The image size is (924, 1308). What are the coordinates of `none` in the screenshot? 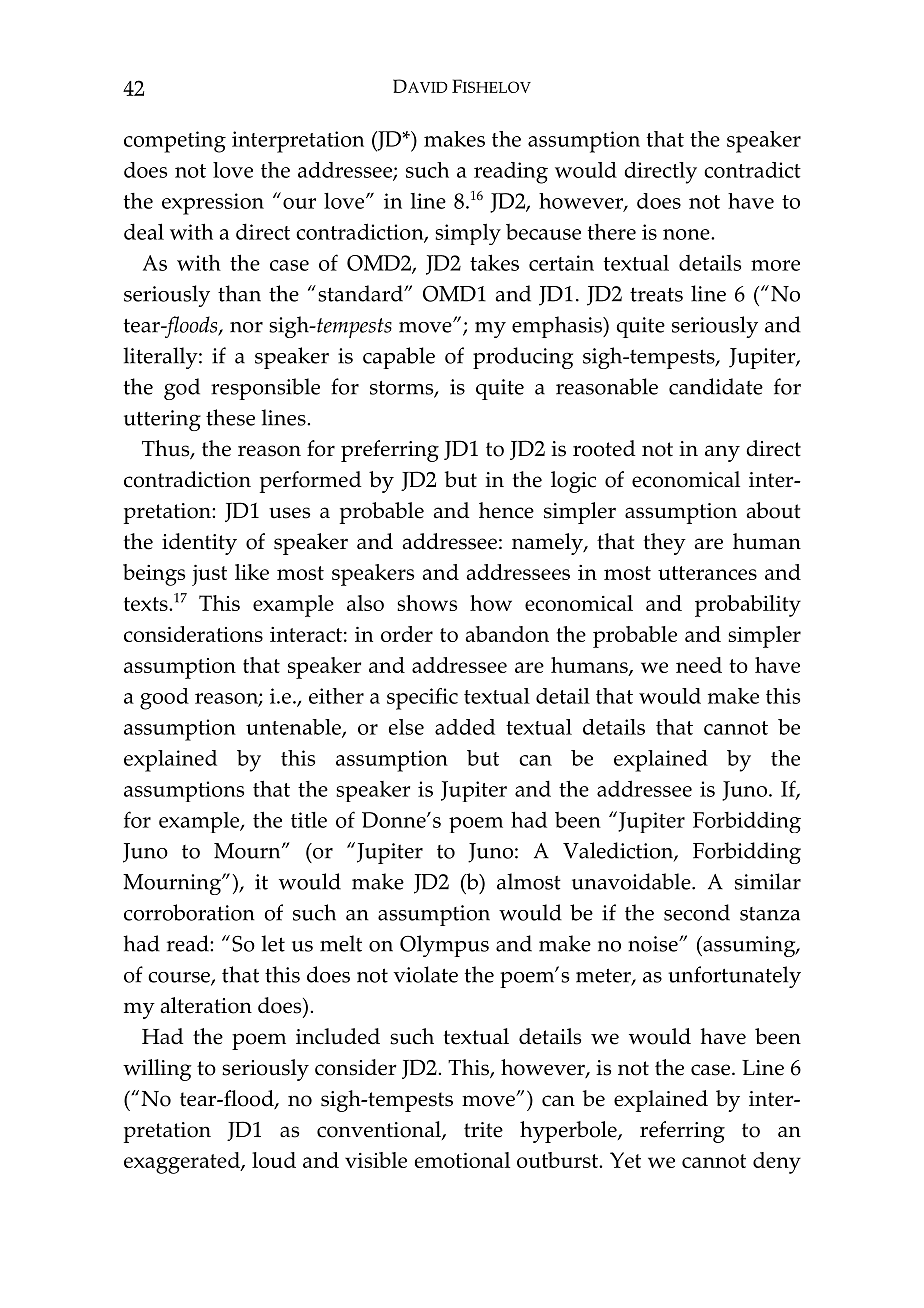 It's located at (687, 234).
